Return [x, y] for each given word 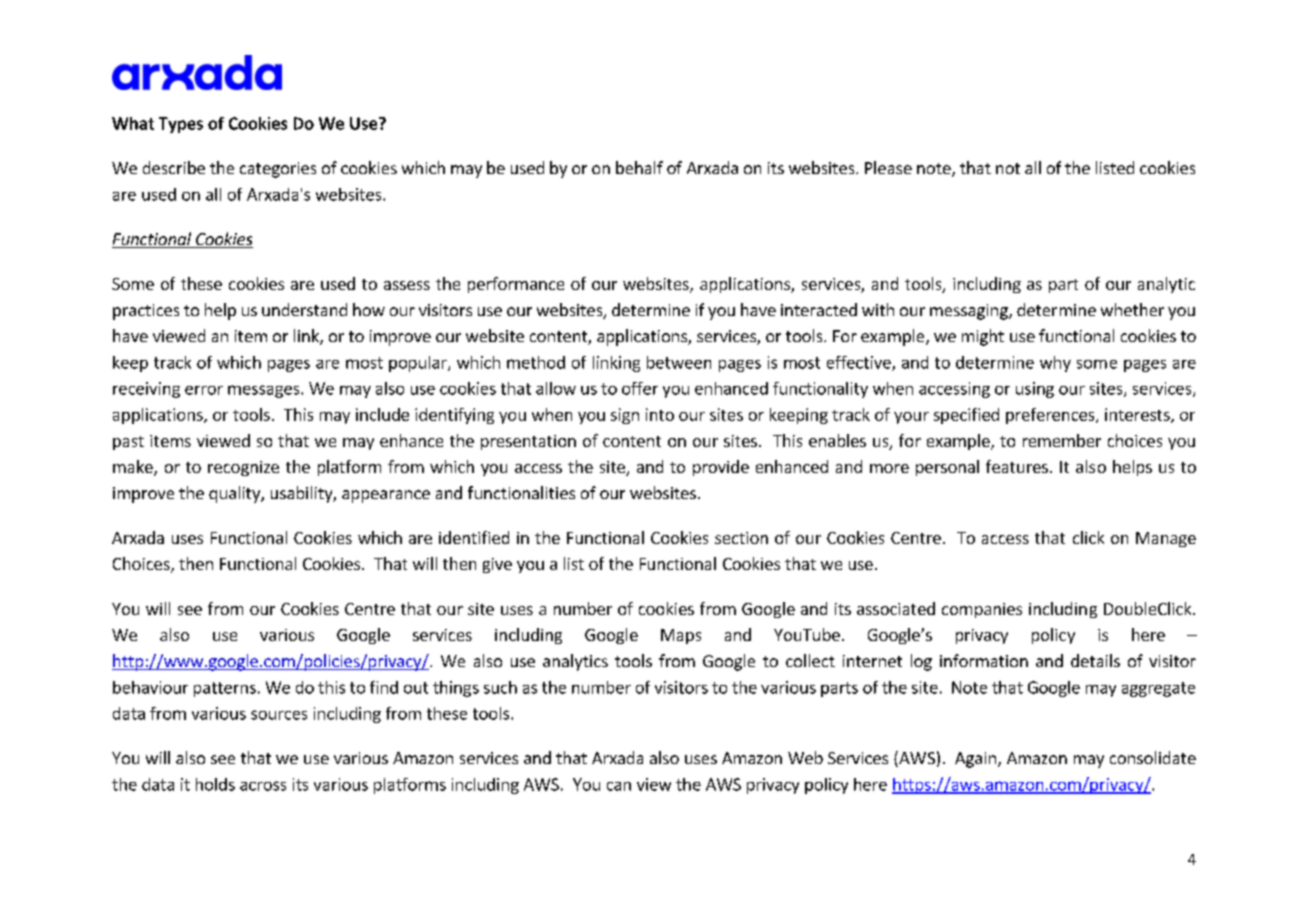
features [1017, 466]
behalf [639, 167]
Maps [681, 636]
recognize [243, 468]
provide [721, 468]
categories [278, 170]
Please [888, 167]
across [263, 786]
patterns [225, 689]
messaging [970, 312]
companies [982, 610]
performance [516, 285]
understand [304, 309]
